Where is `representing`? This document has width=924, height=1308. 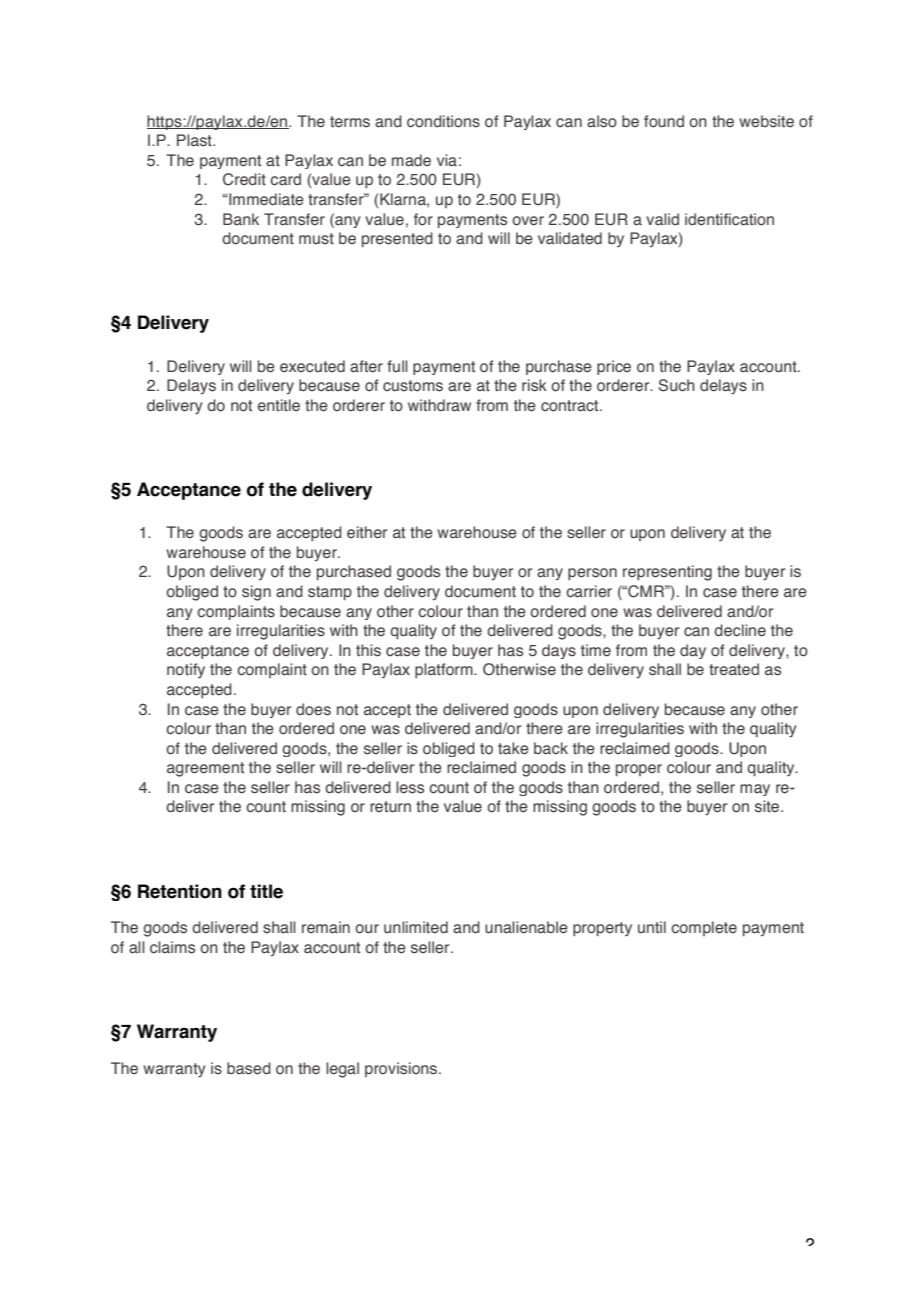
representing is located at coordinates (667, 573).
